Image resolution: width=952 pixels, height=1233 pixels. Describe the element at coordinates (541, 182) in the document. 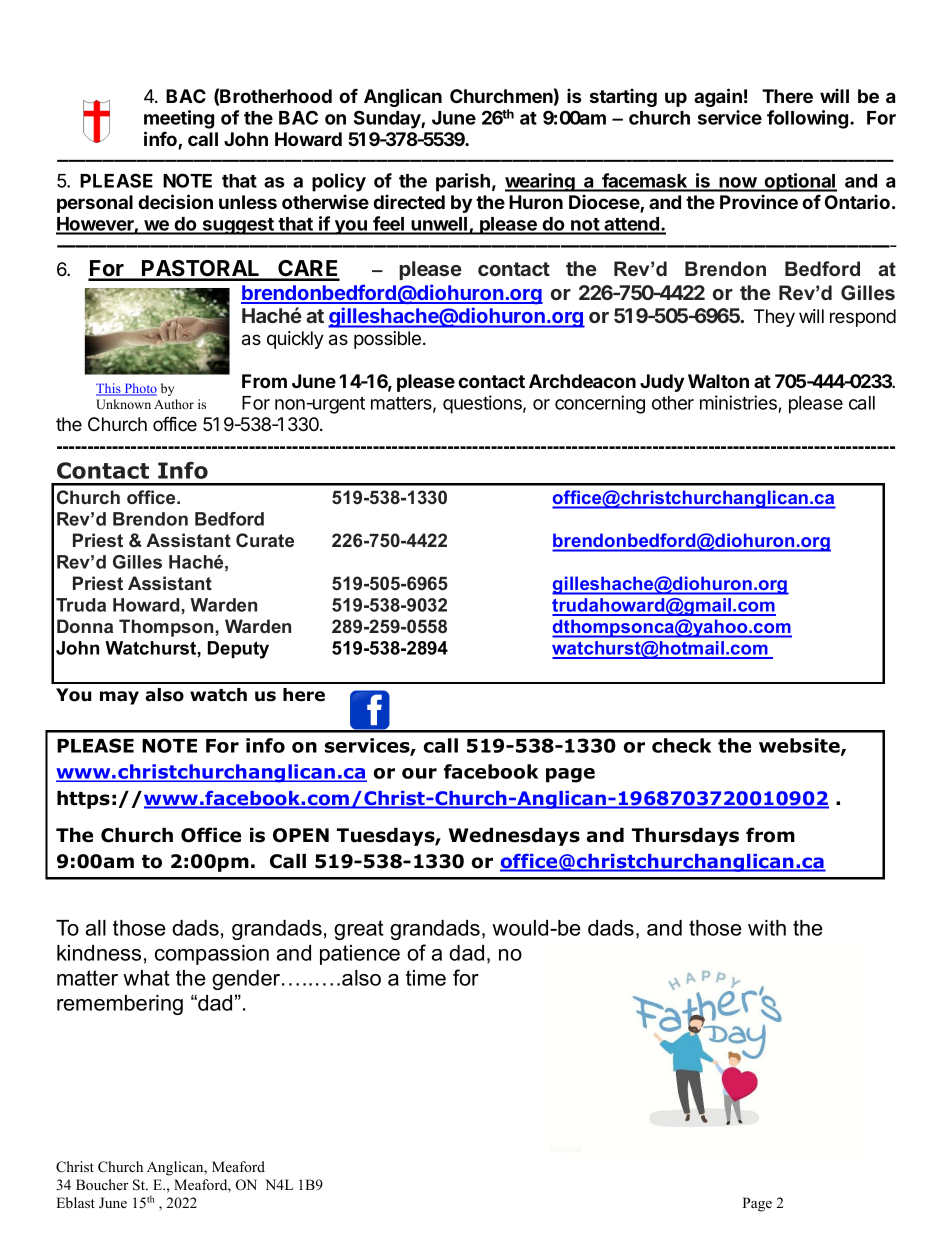

I see `wearing` at that location.
